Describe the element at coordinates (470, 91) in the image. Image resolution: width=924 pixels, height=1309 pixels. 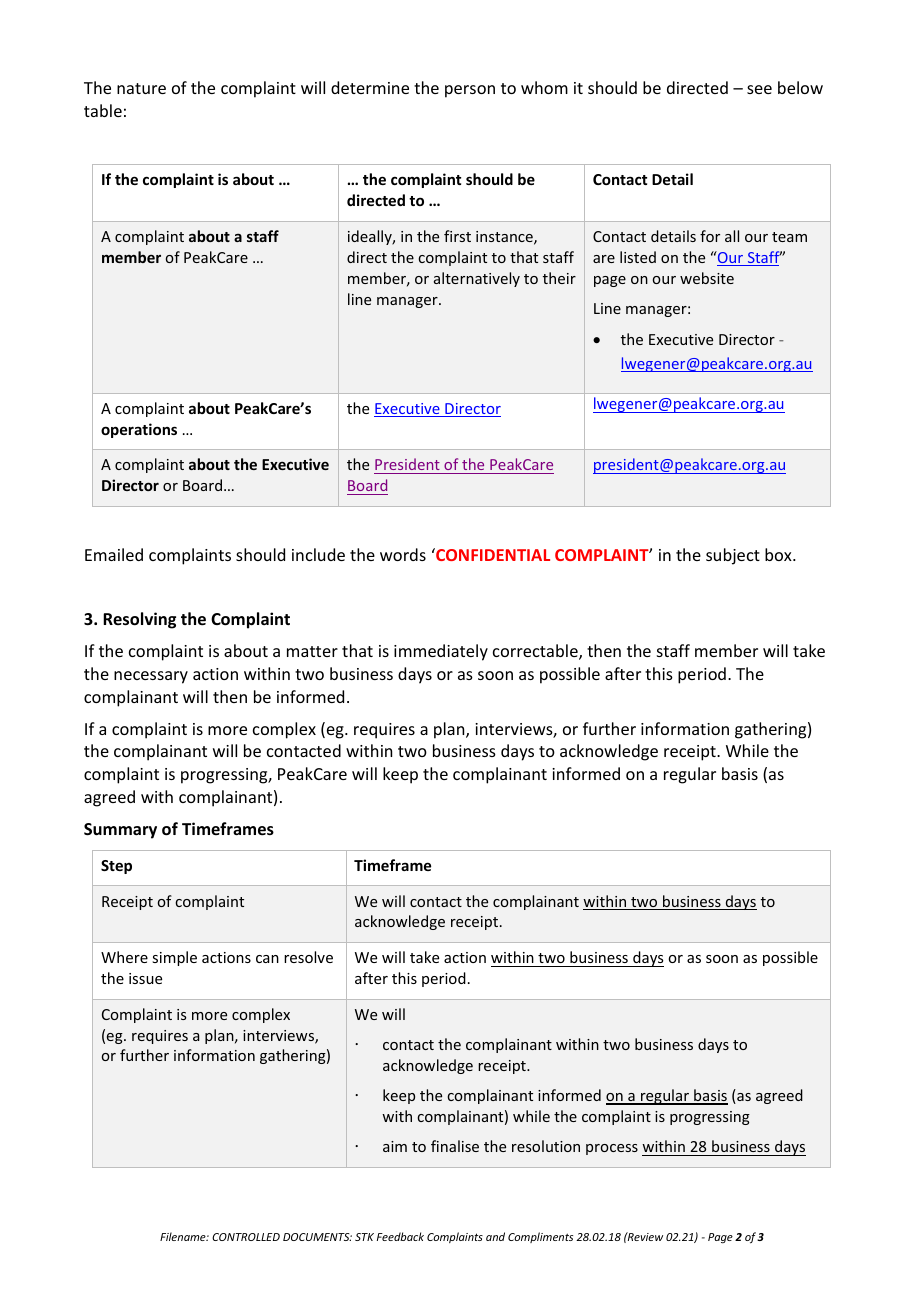
I see `person` at that location.
